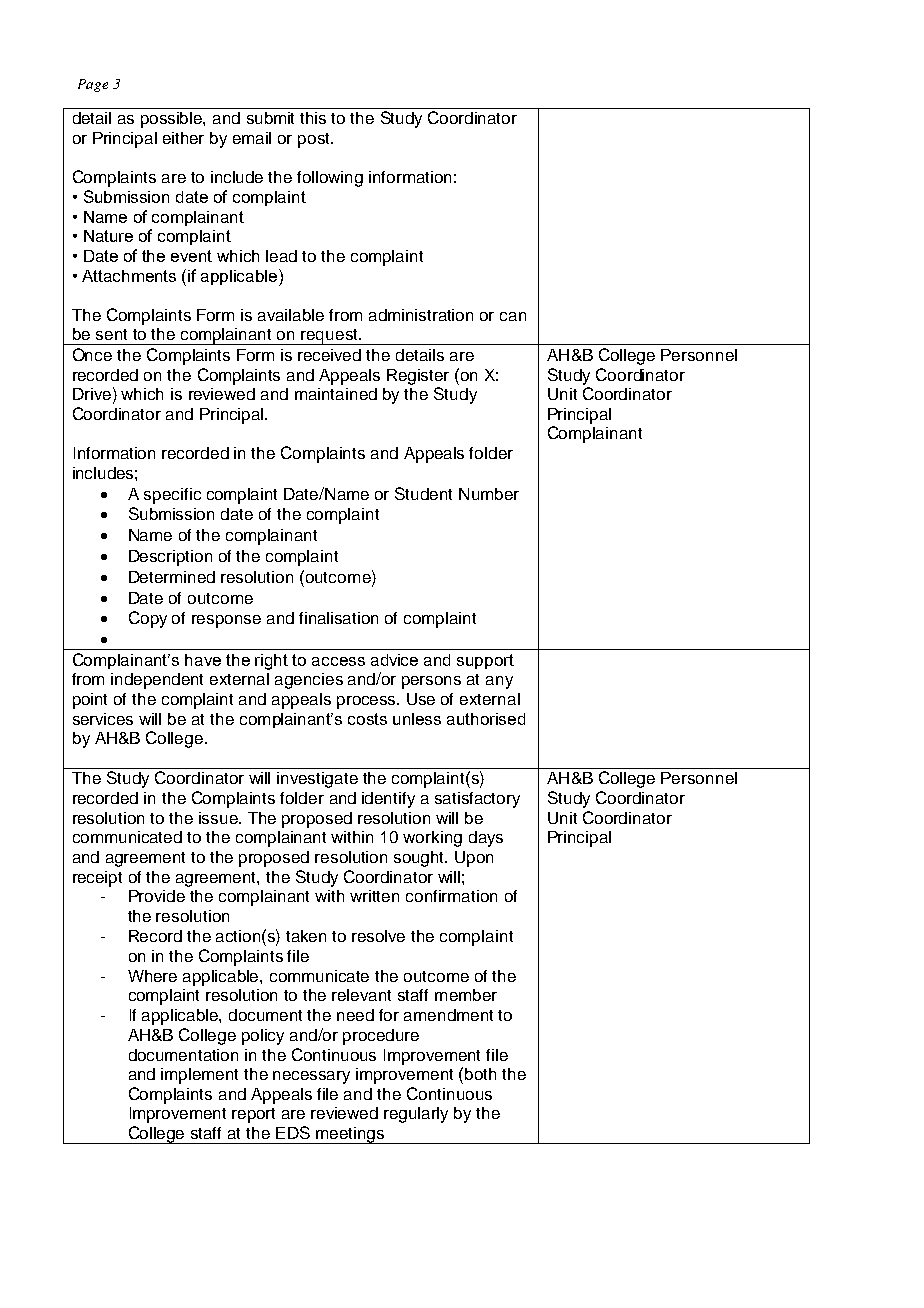 The height and width of the screenshot is (1308, 924). What do you see at coordinates (172, 496) in the screenshot?
I see `specific` at bounding box center [172, 496].
